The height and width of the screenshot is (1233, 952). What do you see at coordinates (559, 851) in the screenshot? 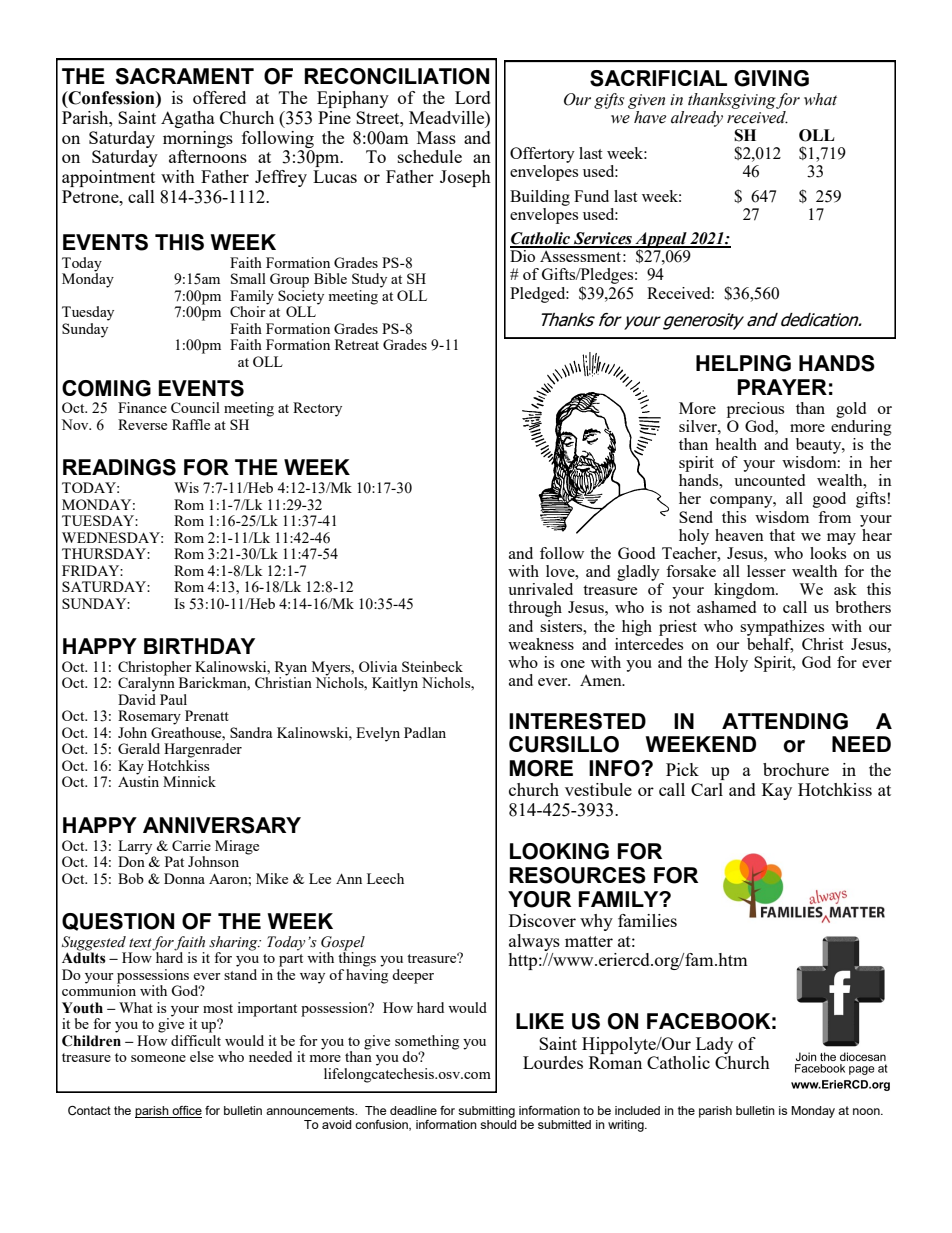
I see `LOOKING` at bounding box center [559, 851].
